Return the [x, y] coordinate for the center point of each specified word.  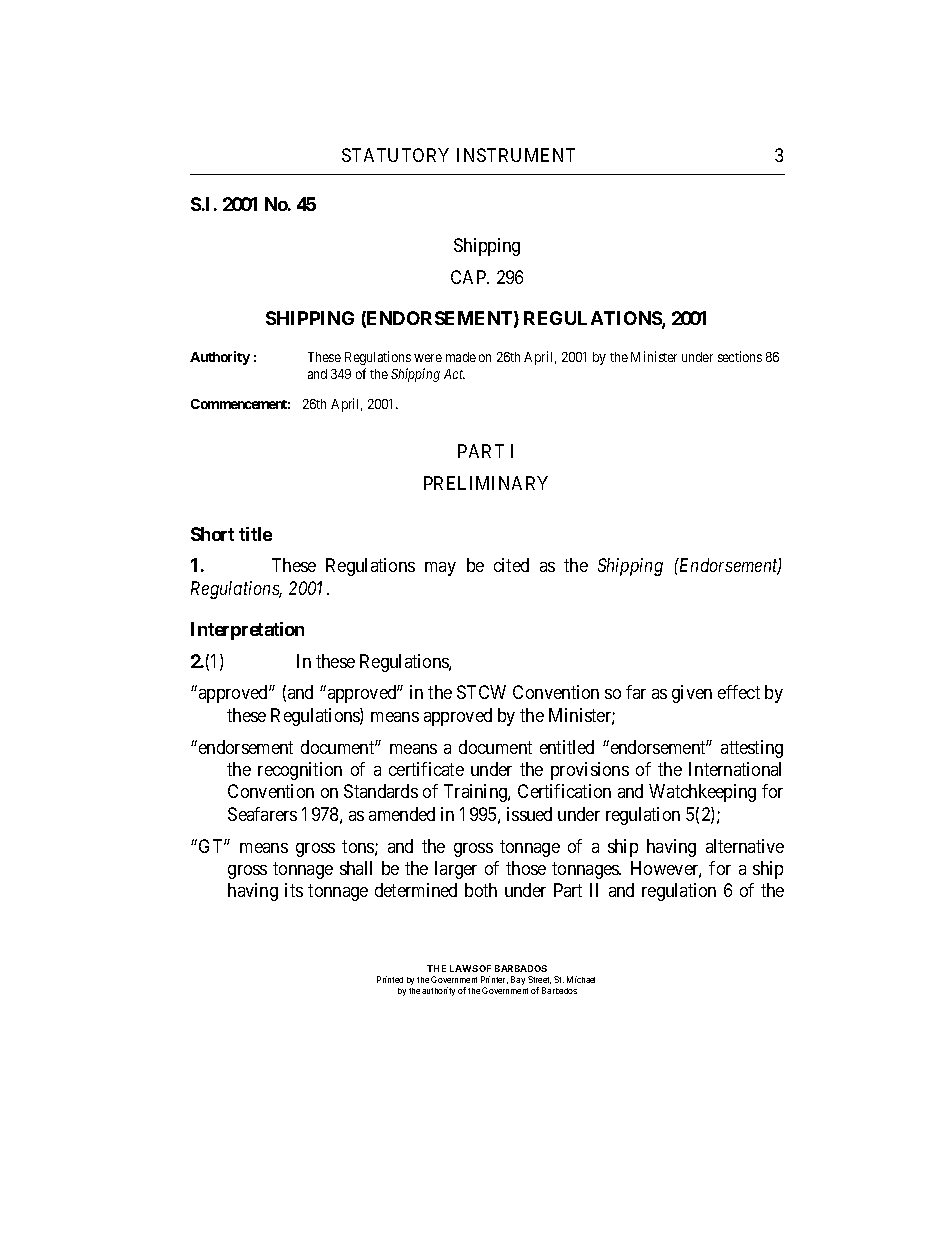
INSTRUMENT [516, 155]
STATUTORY [395, 155]
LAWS [464, 968]
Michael [581, 979]
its [294, 890]
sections [740, 356]
